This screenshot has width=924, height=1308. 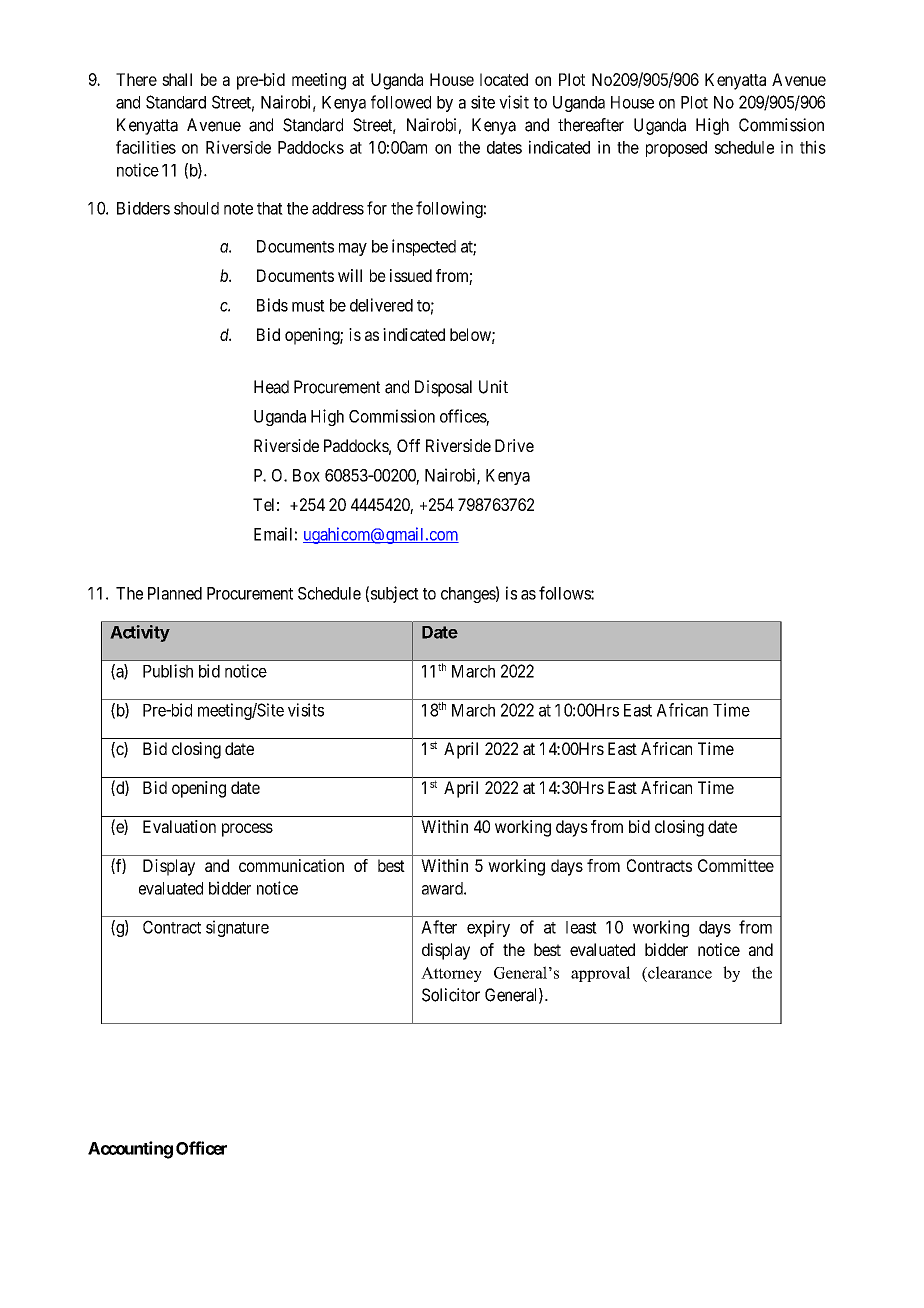 I want to click on located, so click(x=504, y=79).
